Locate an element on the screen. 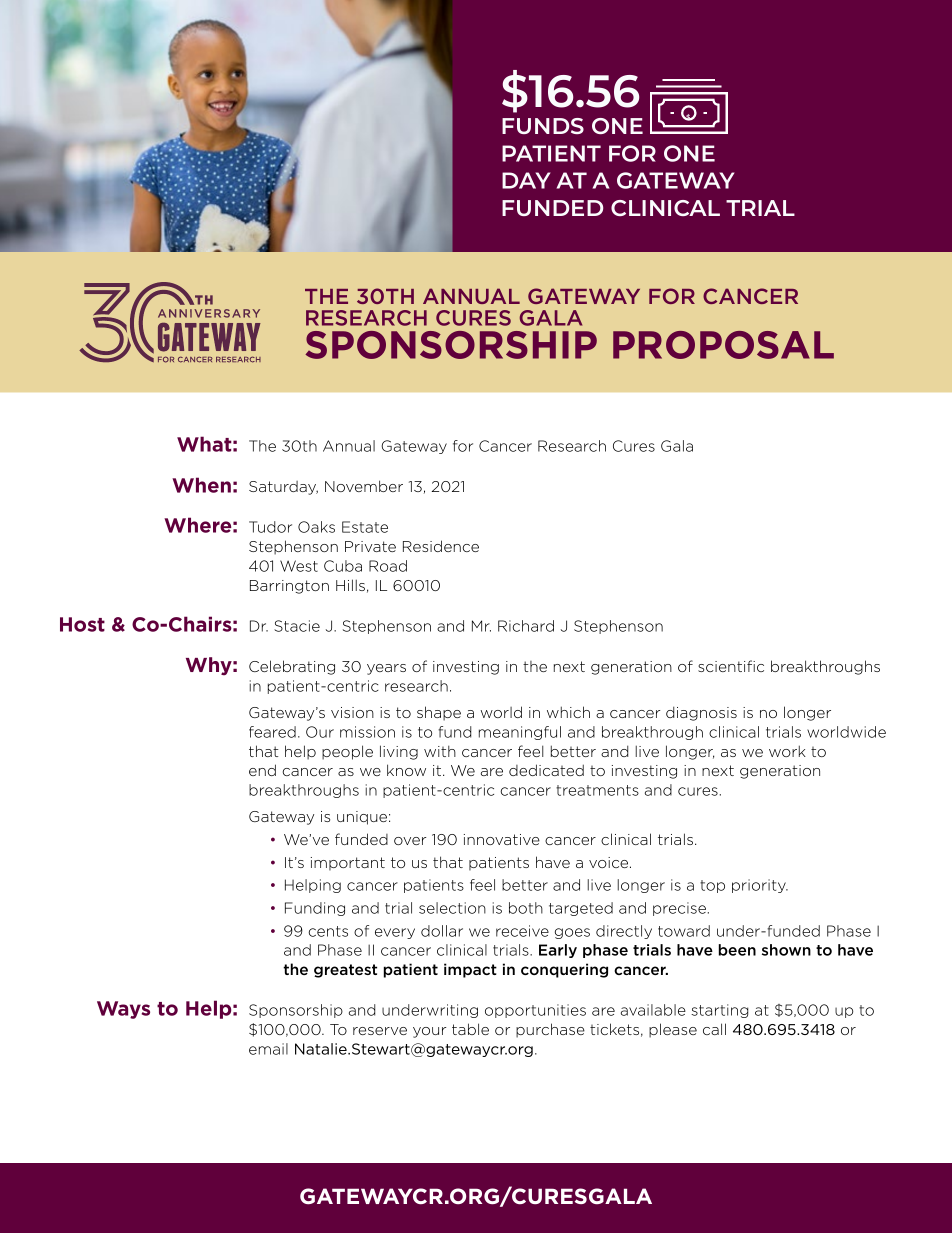 The width and height of the screenshot is (952, 1233). Host is located at coordinates (82, 624).
